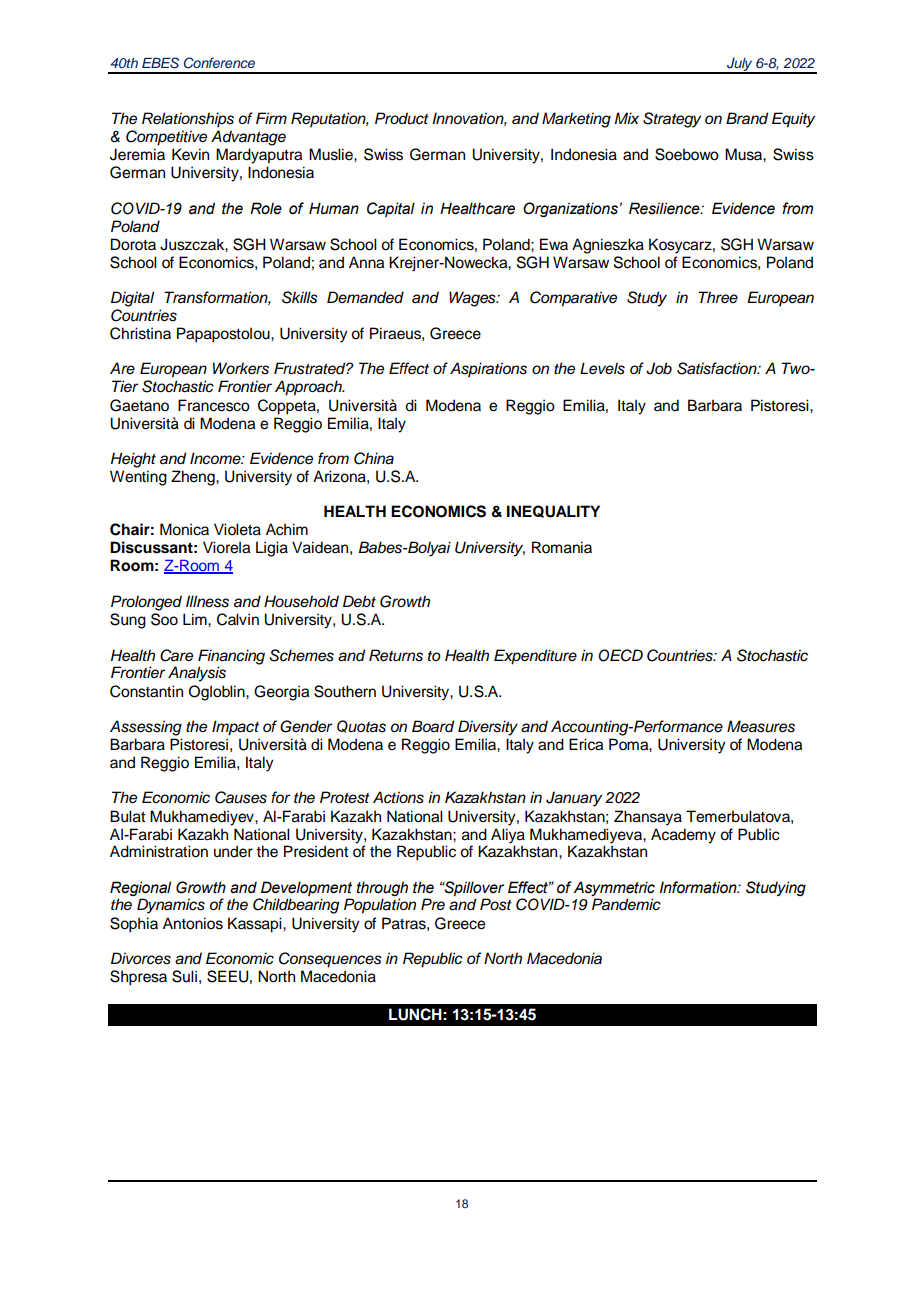 The height and width of the screenshot is (1308, 924). I want to click on Suli, so click(184, 976).
